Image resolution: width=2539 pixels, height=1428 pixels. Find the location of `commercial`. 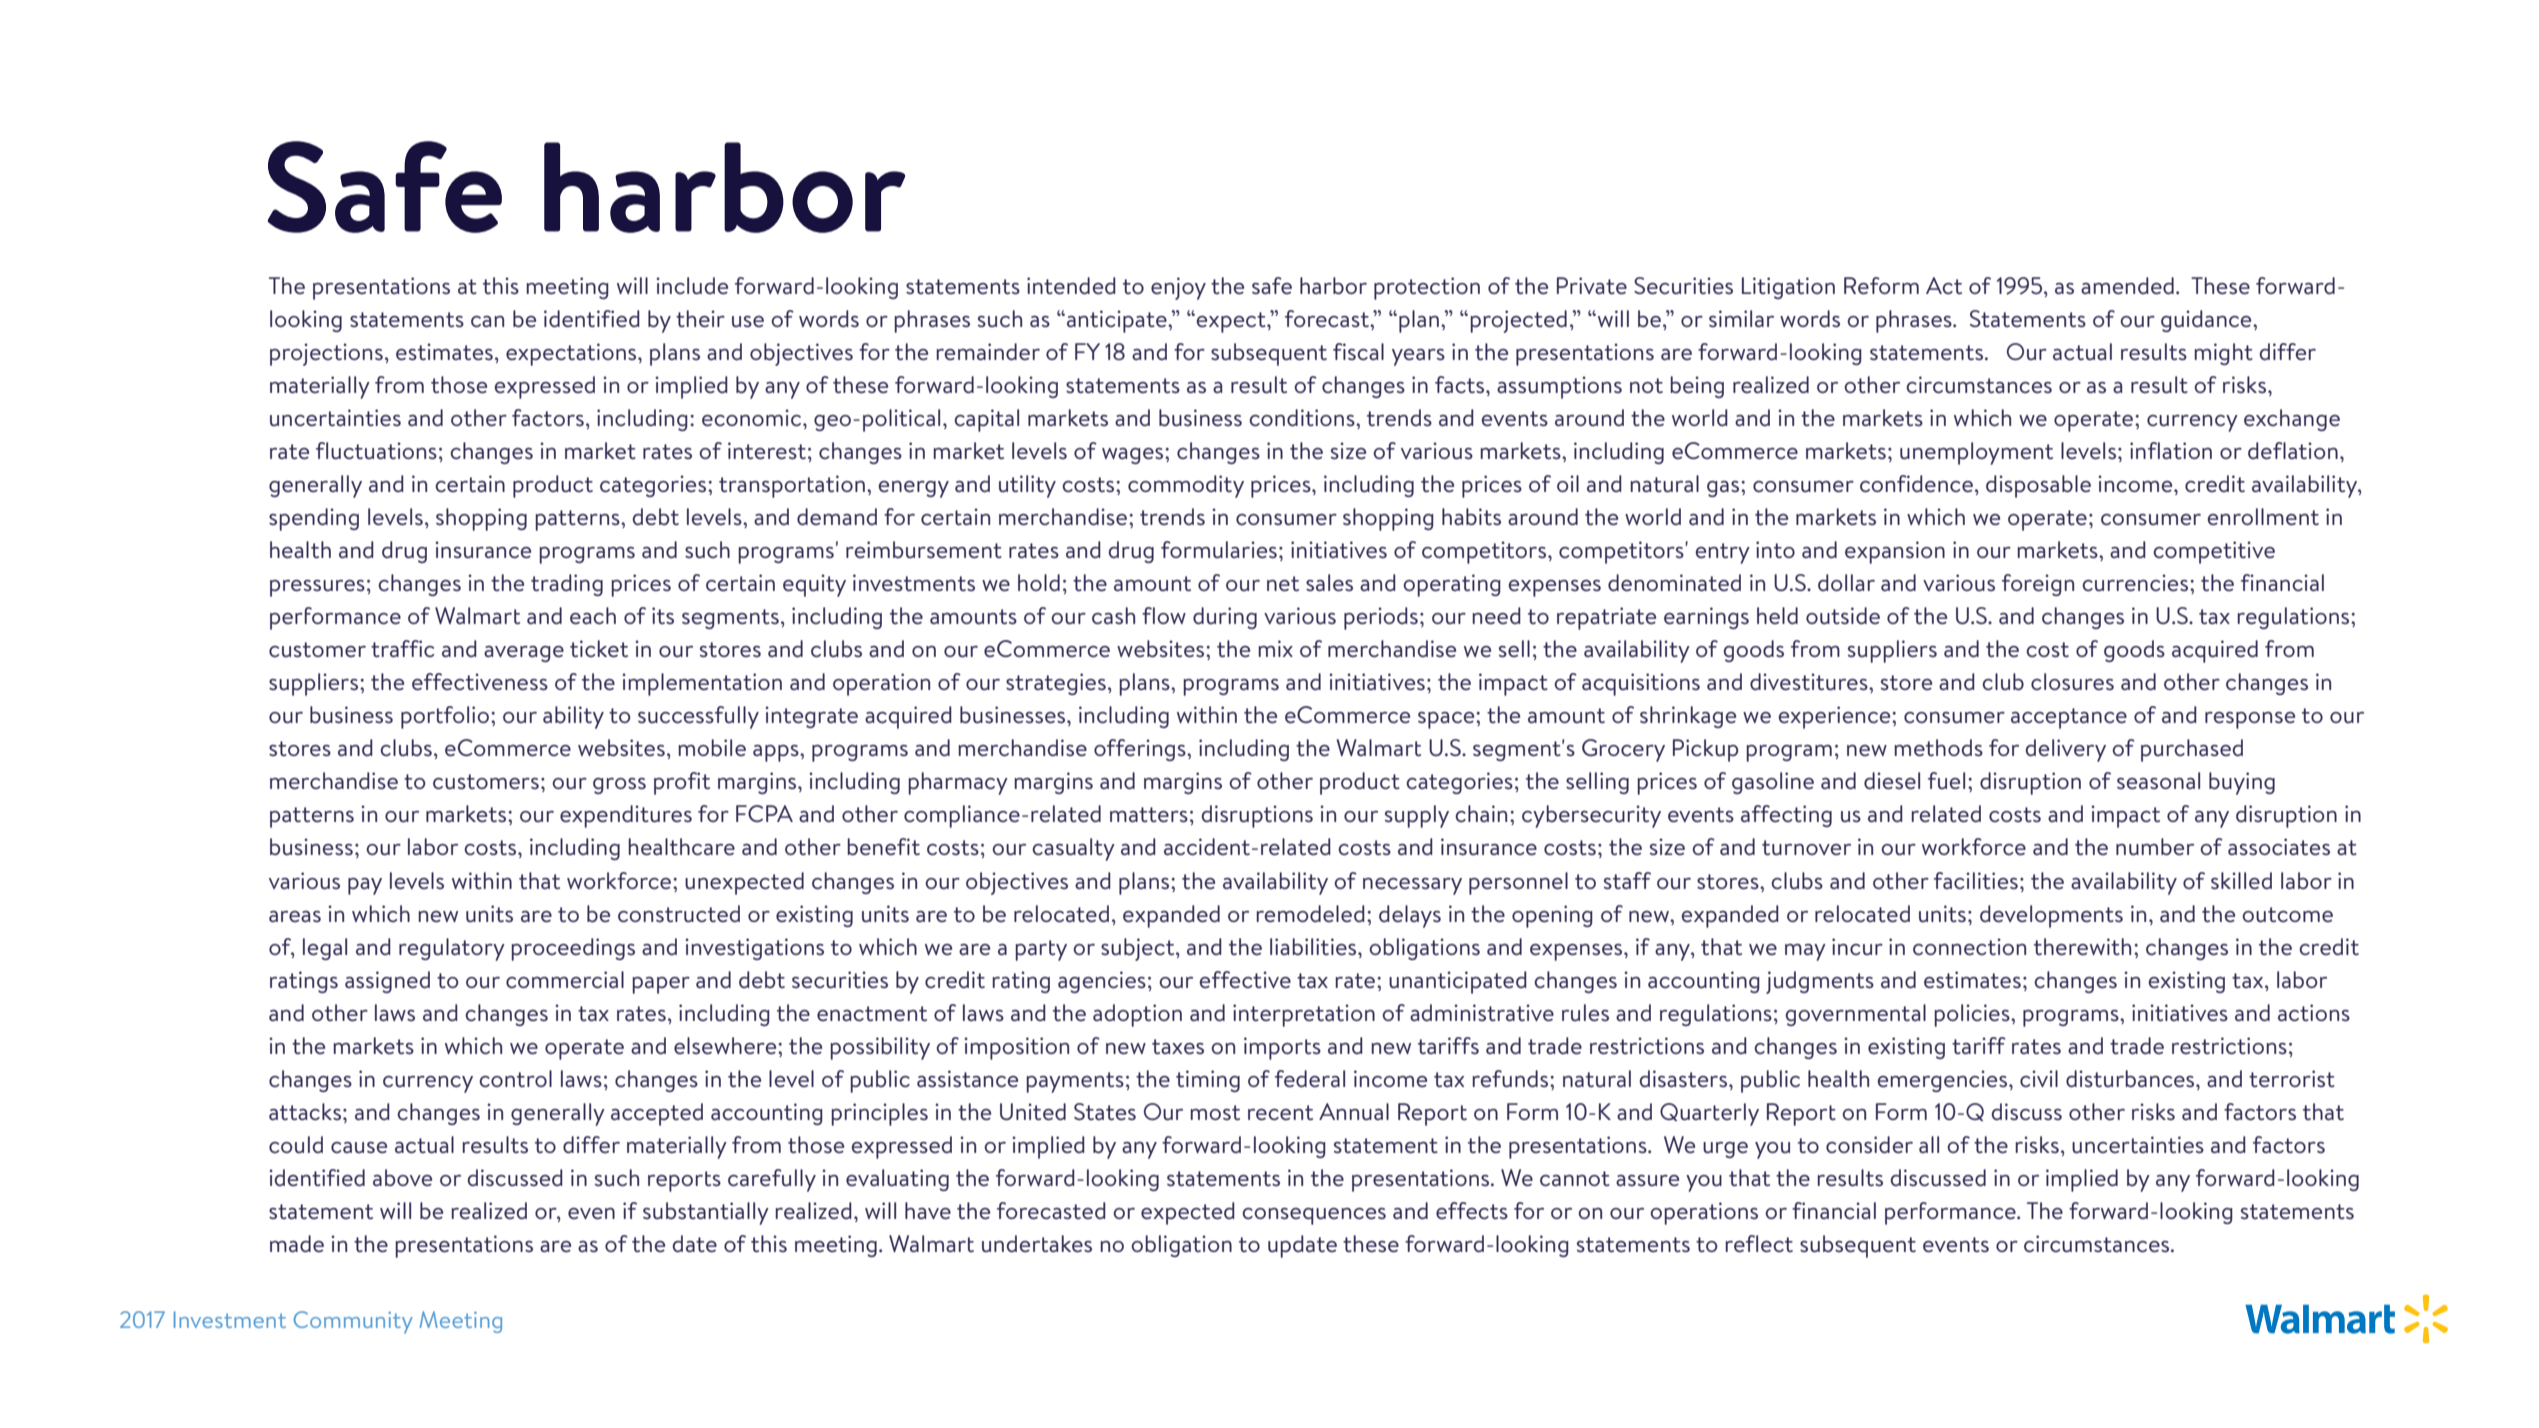

commercial is located at coordinates (565, 980).
